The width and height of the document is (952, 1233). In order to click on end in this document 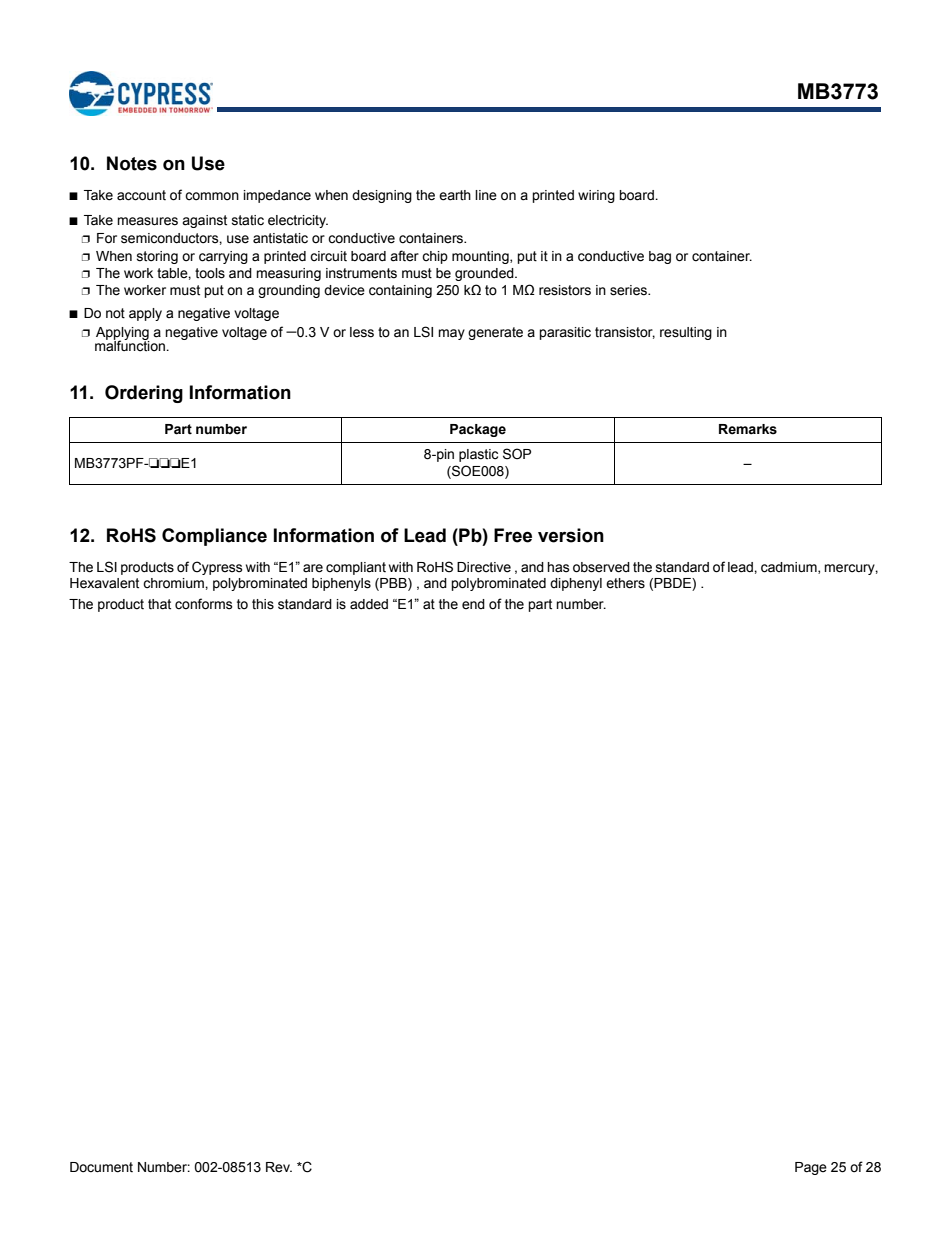, I will do `click(473, 604)`.
